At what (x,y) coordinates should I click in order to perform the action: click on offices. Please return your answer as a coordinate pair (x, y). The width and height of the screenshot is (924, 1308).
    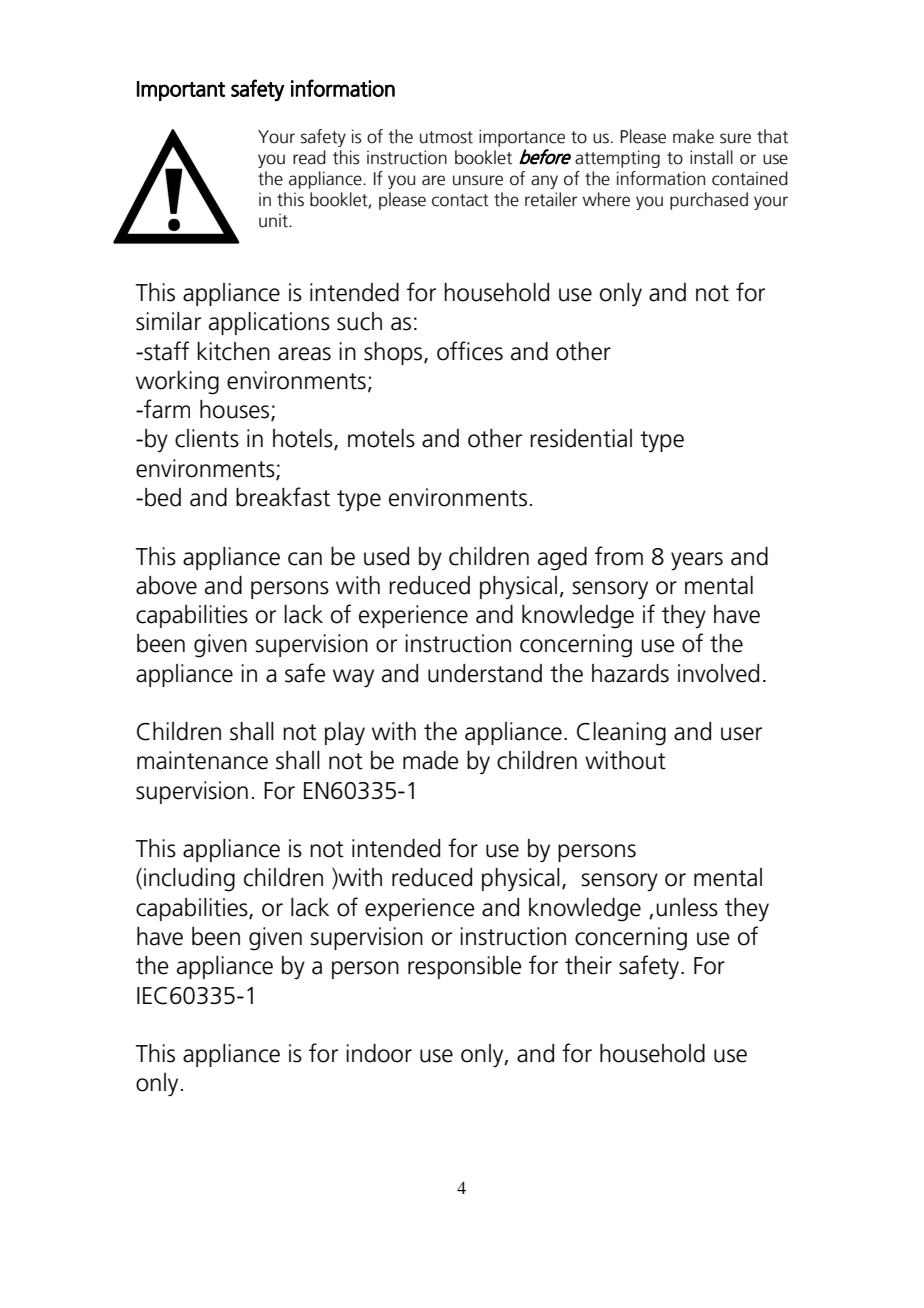
    Looking at the image, I should click on (470, 351).
